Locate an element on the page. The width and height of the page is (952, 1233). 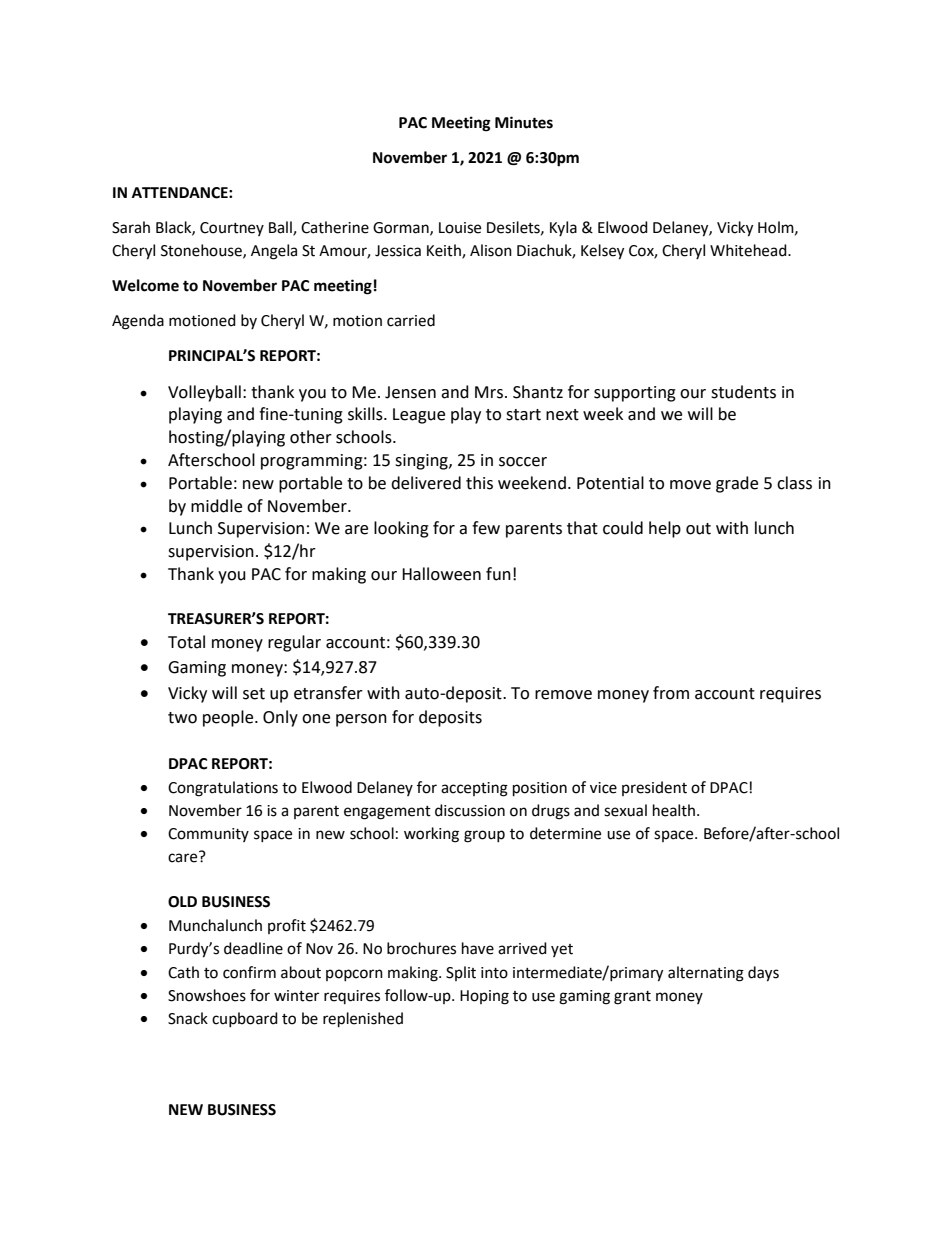
discussion is located at coordinates (470, 810).
